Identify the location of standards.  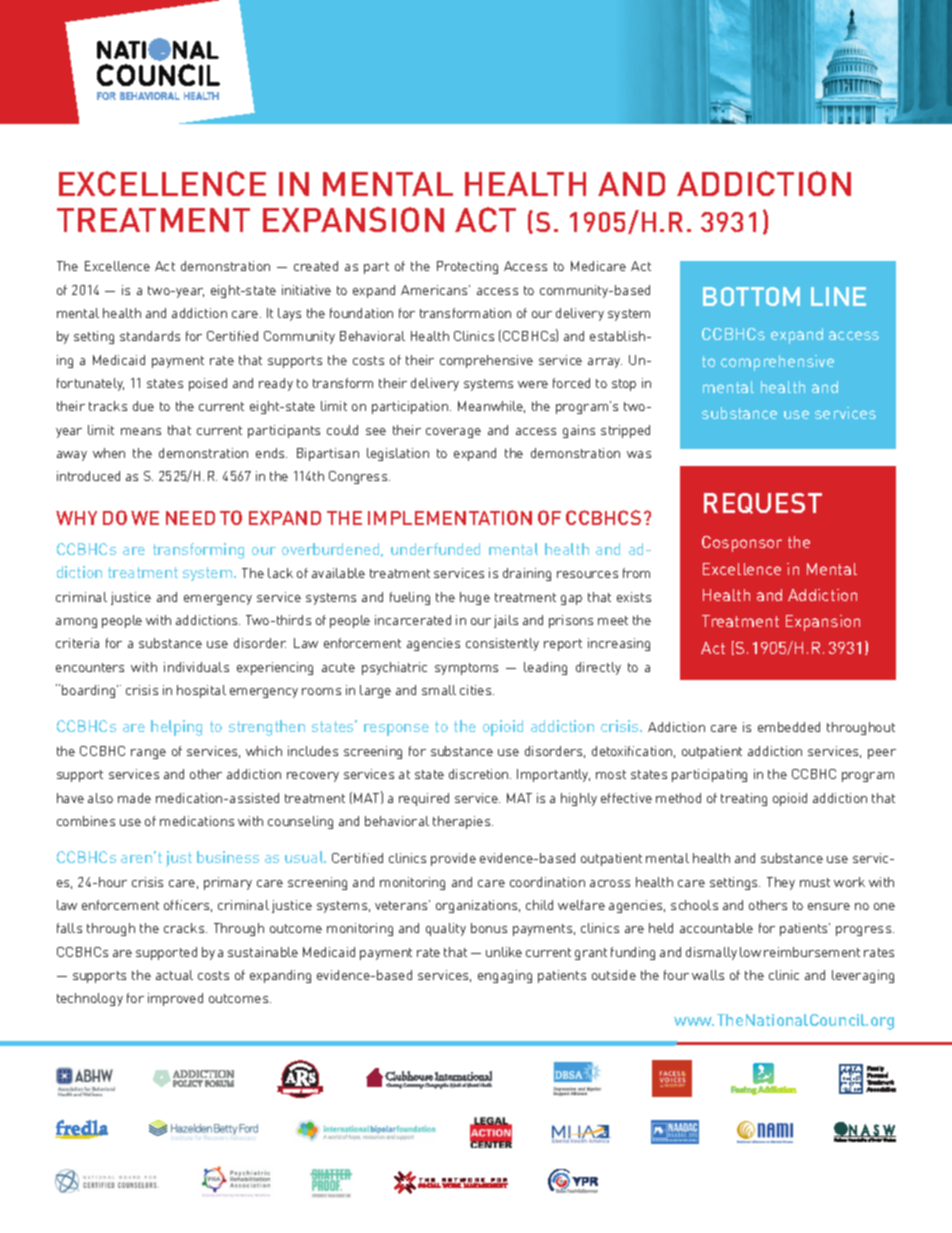
(150, 336).
